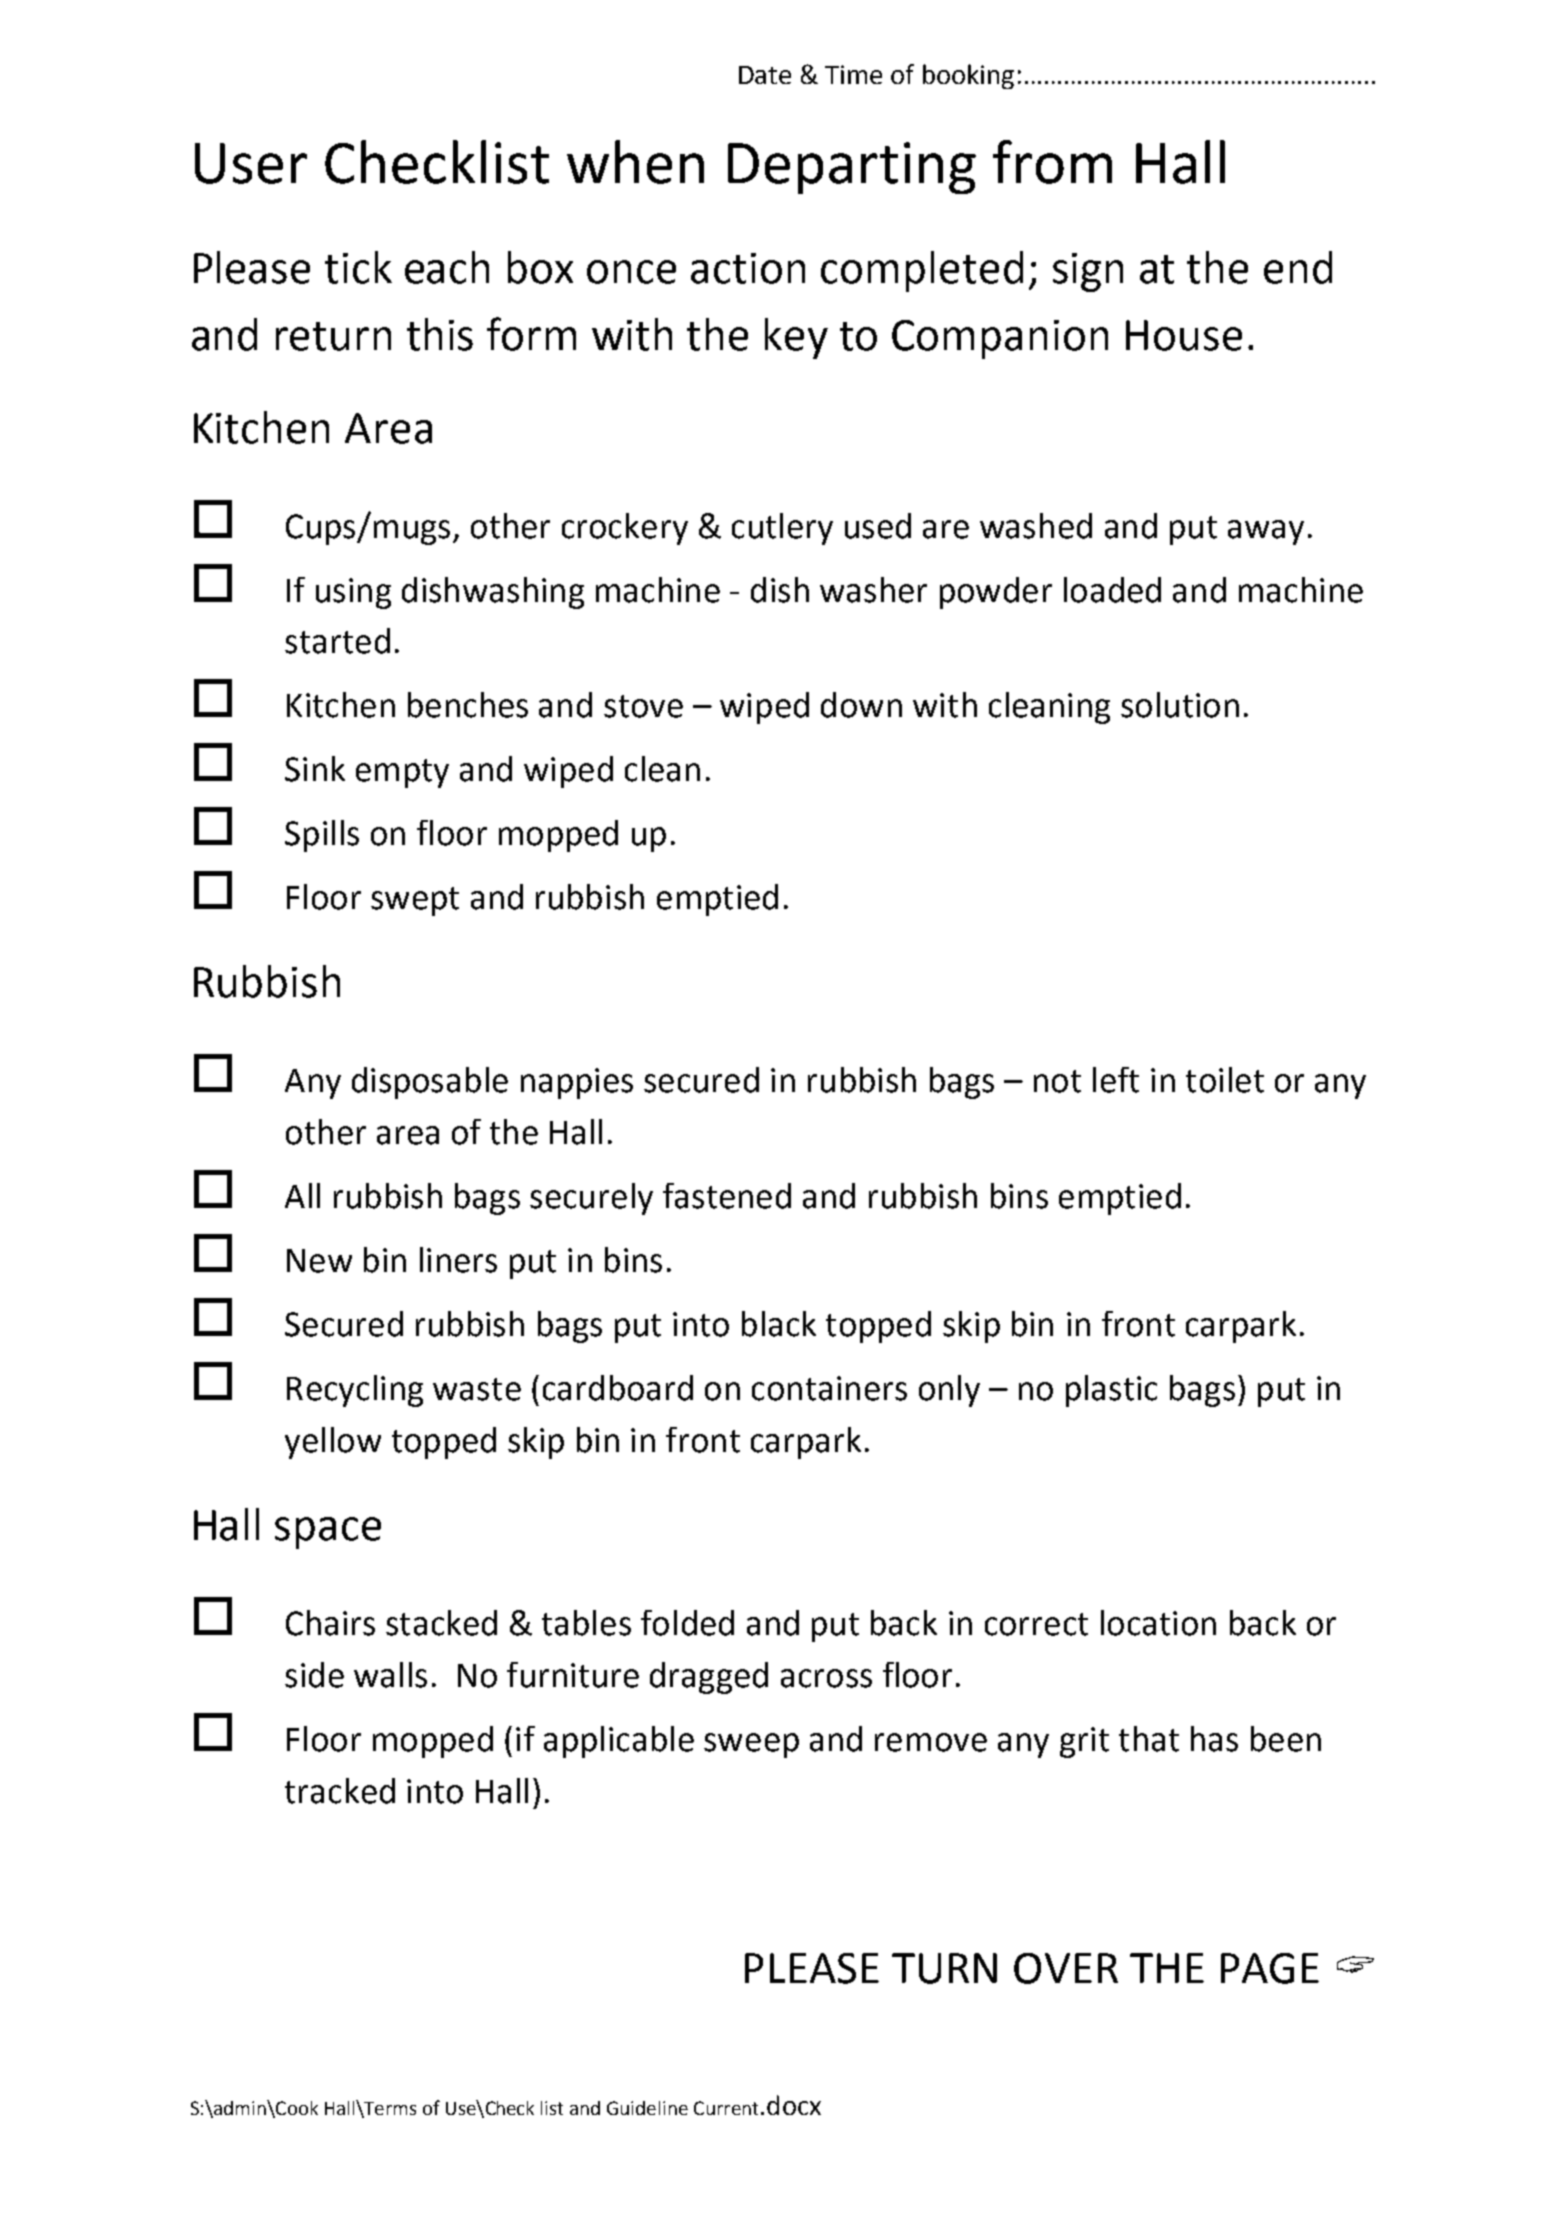 Image resolution: width=1567 pixels, height=2216 pixels. Describe the element at coordinates (861, 705) in the image. I see `down` at that location.
